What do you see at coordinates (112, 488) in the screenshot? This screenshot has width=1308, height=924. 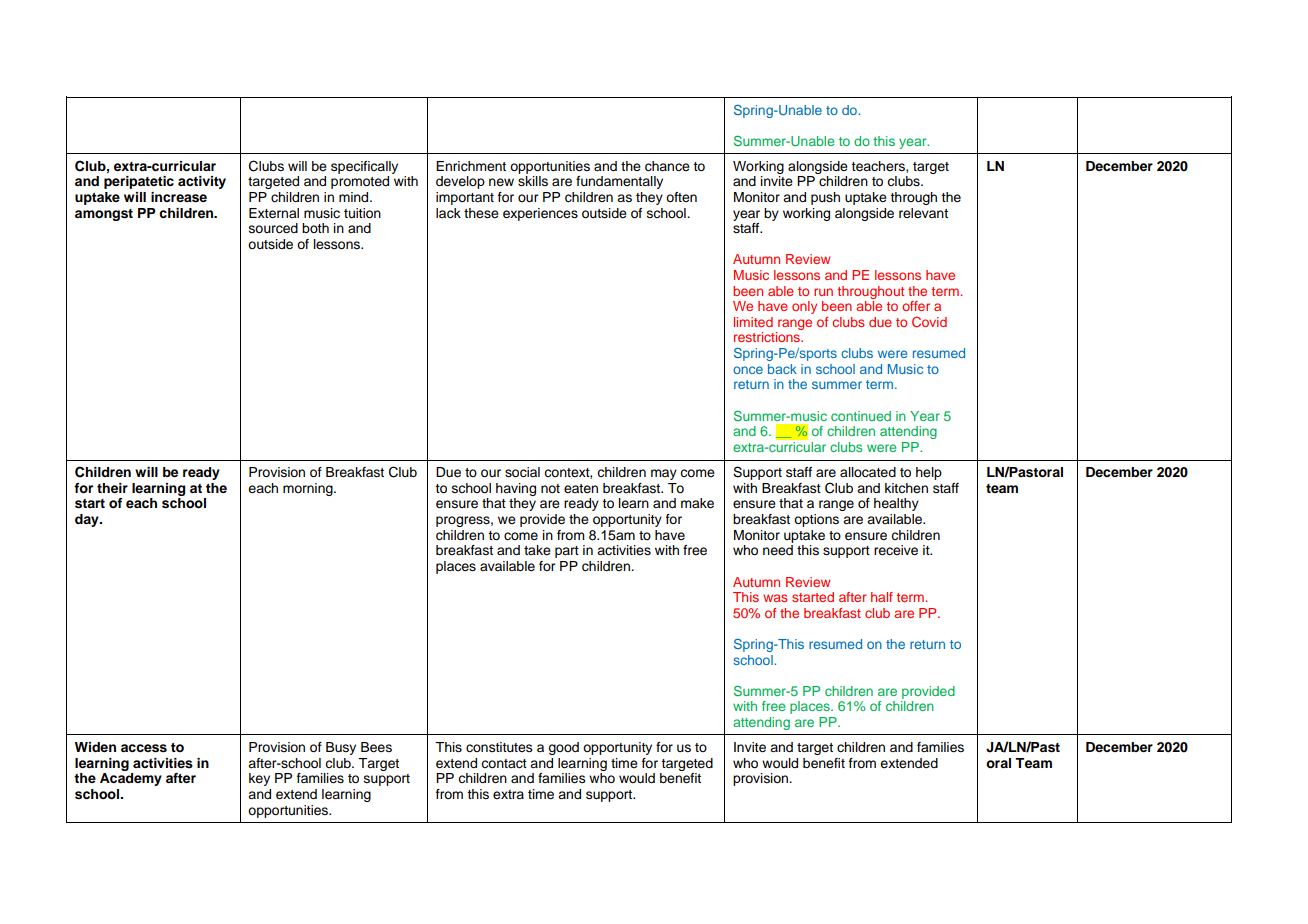 I see `their` at bounding box center [112, 488].
